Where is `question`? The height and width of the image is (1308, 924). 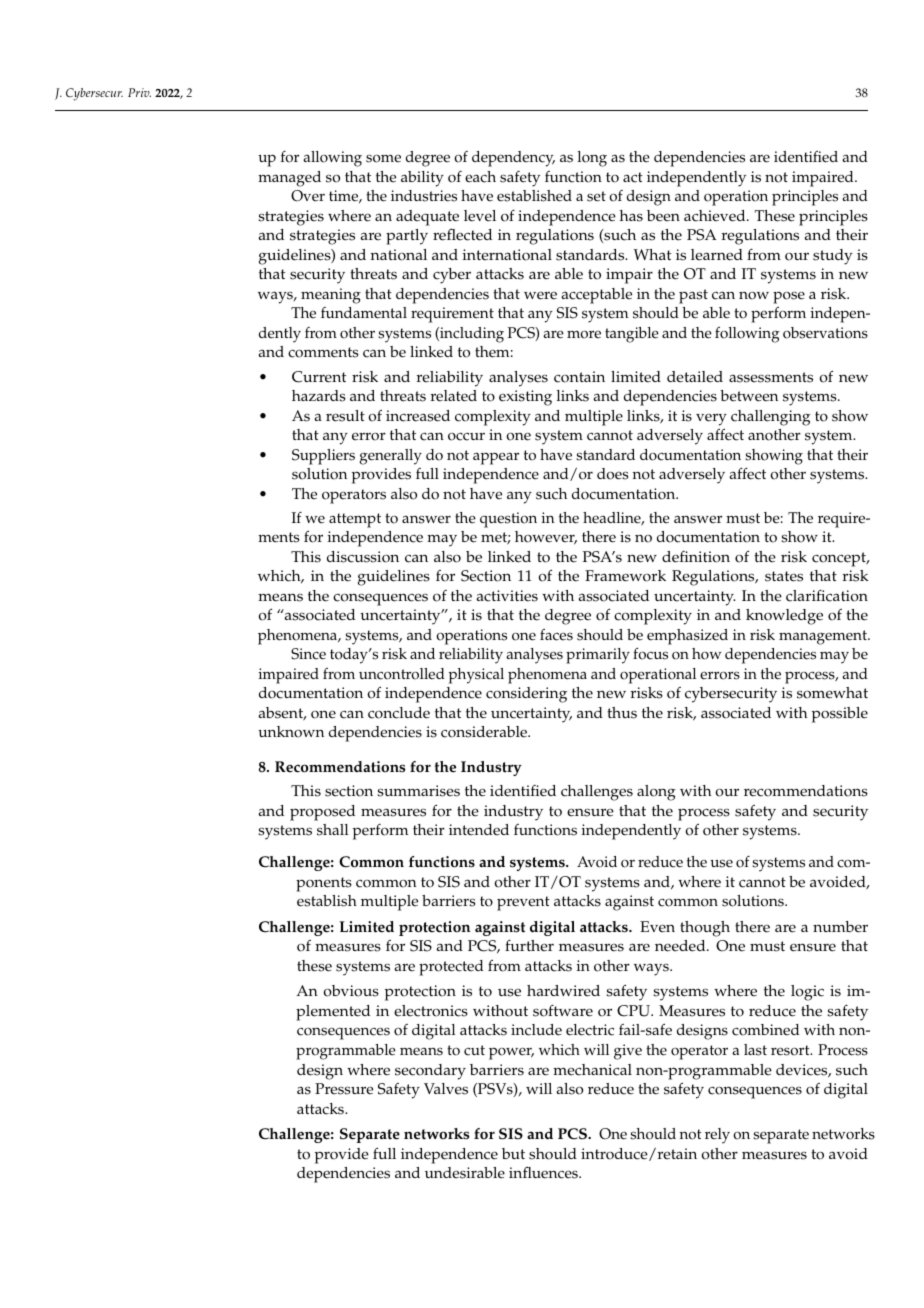
question is located at coordinates (508, 520).
